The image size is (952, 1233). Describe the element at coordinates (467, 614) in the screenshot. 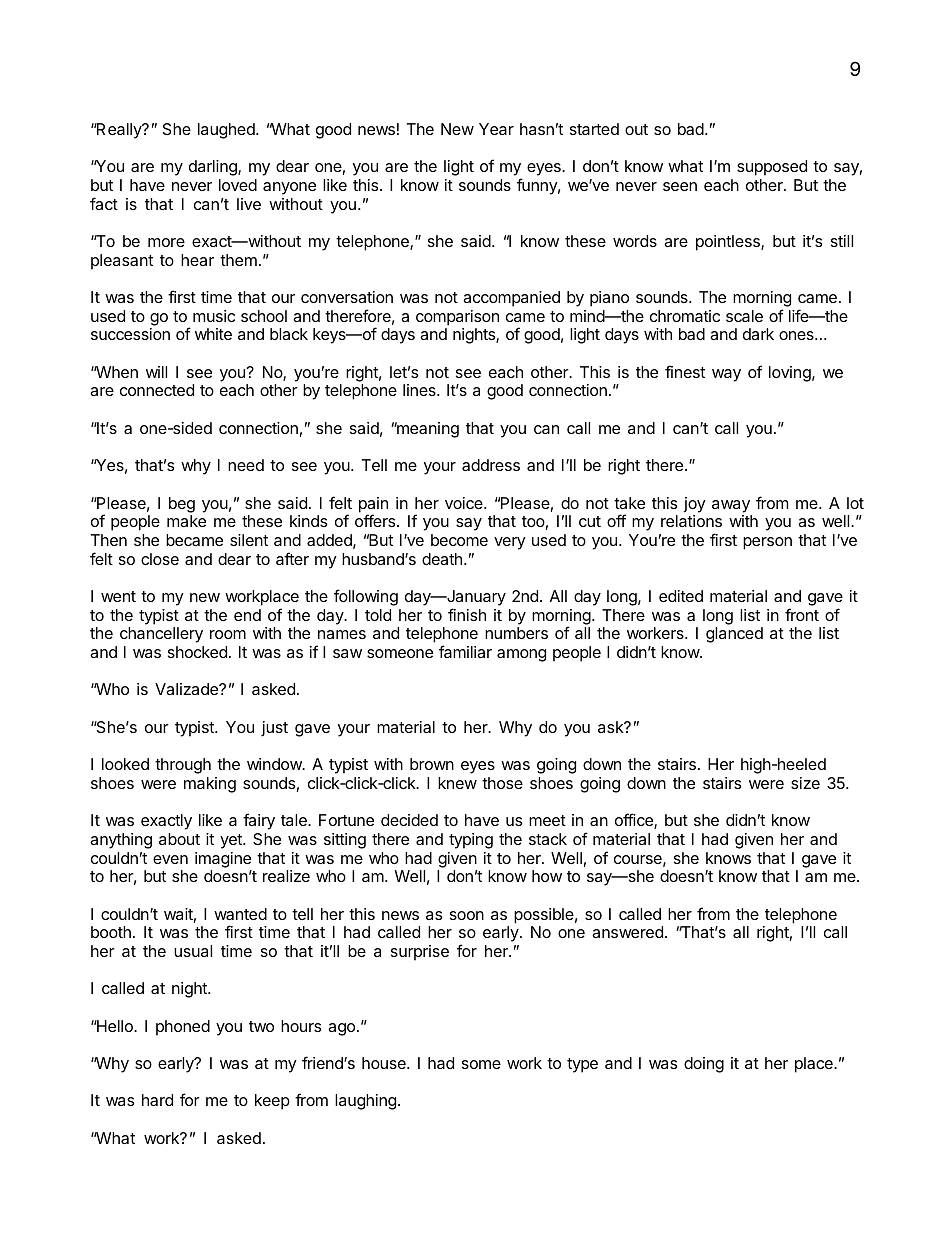

I see `finish` at that location.
